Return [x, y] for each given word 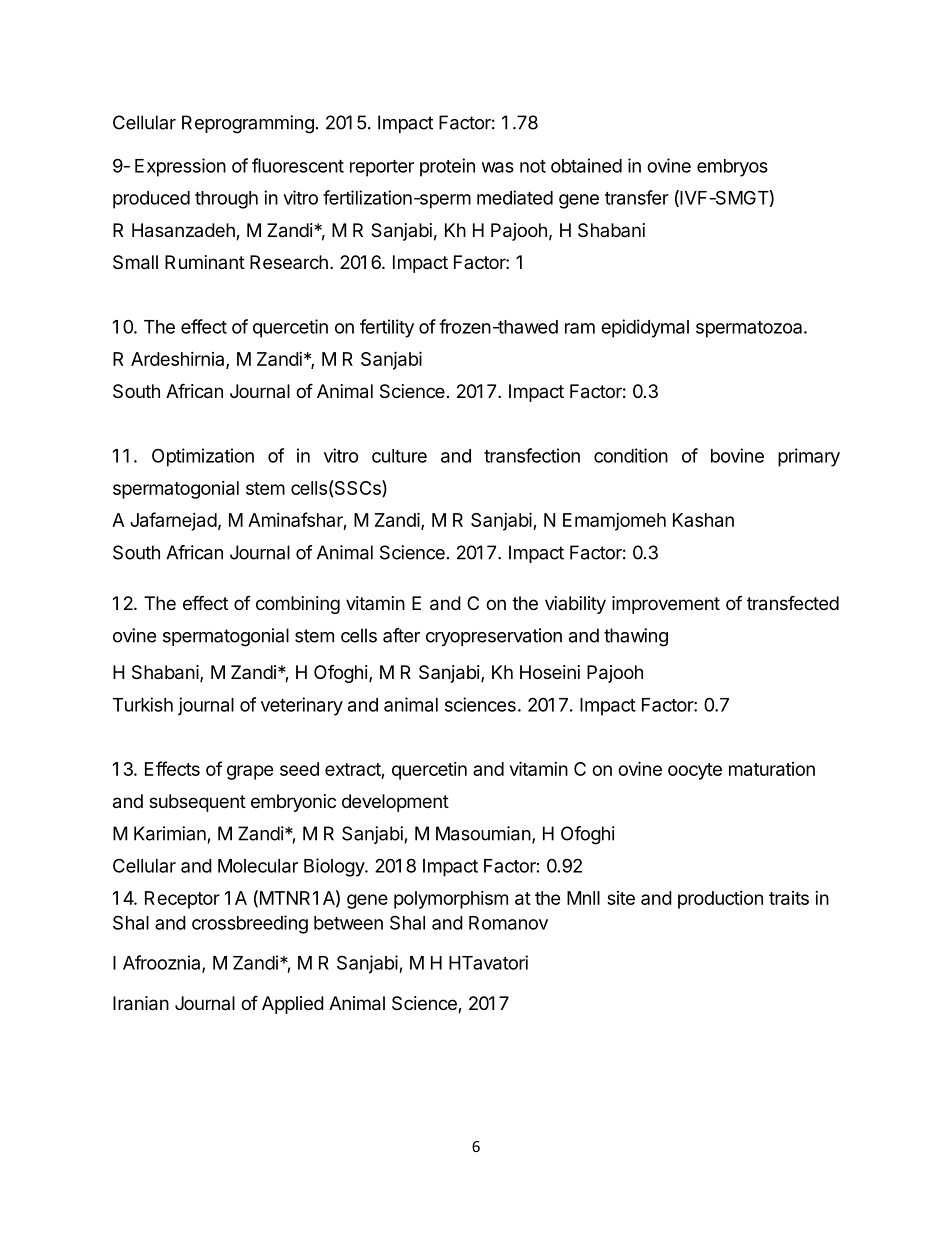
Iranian [141, 1003]
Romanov [508, 923]
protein [447, 167]
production [720, 900]
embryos [732, 168]
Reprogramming [248, 124]
